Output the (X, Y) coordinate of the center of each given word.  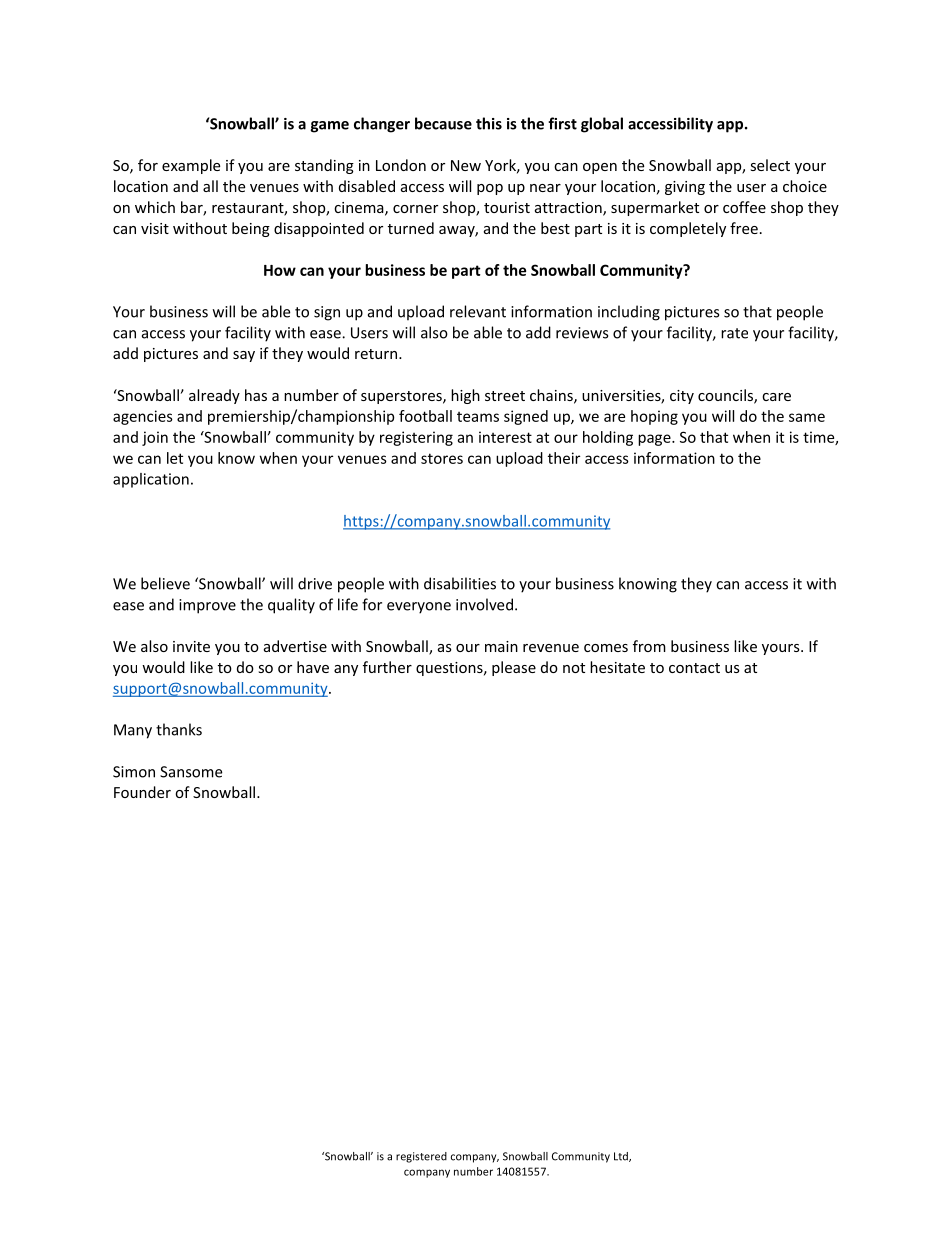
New (466, 165)
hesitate (617, 667)
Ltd (622, 1157)
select (770, 165)
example (191, 166)
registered (421, 1157)
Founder (142, 792)
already (214, 396)
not (574, 668)
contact (694, 668)
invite (191, 646)
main (501, 646)
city (682, 397)
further (387, 667)
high (465, 396)
